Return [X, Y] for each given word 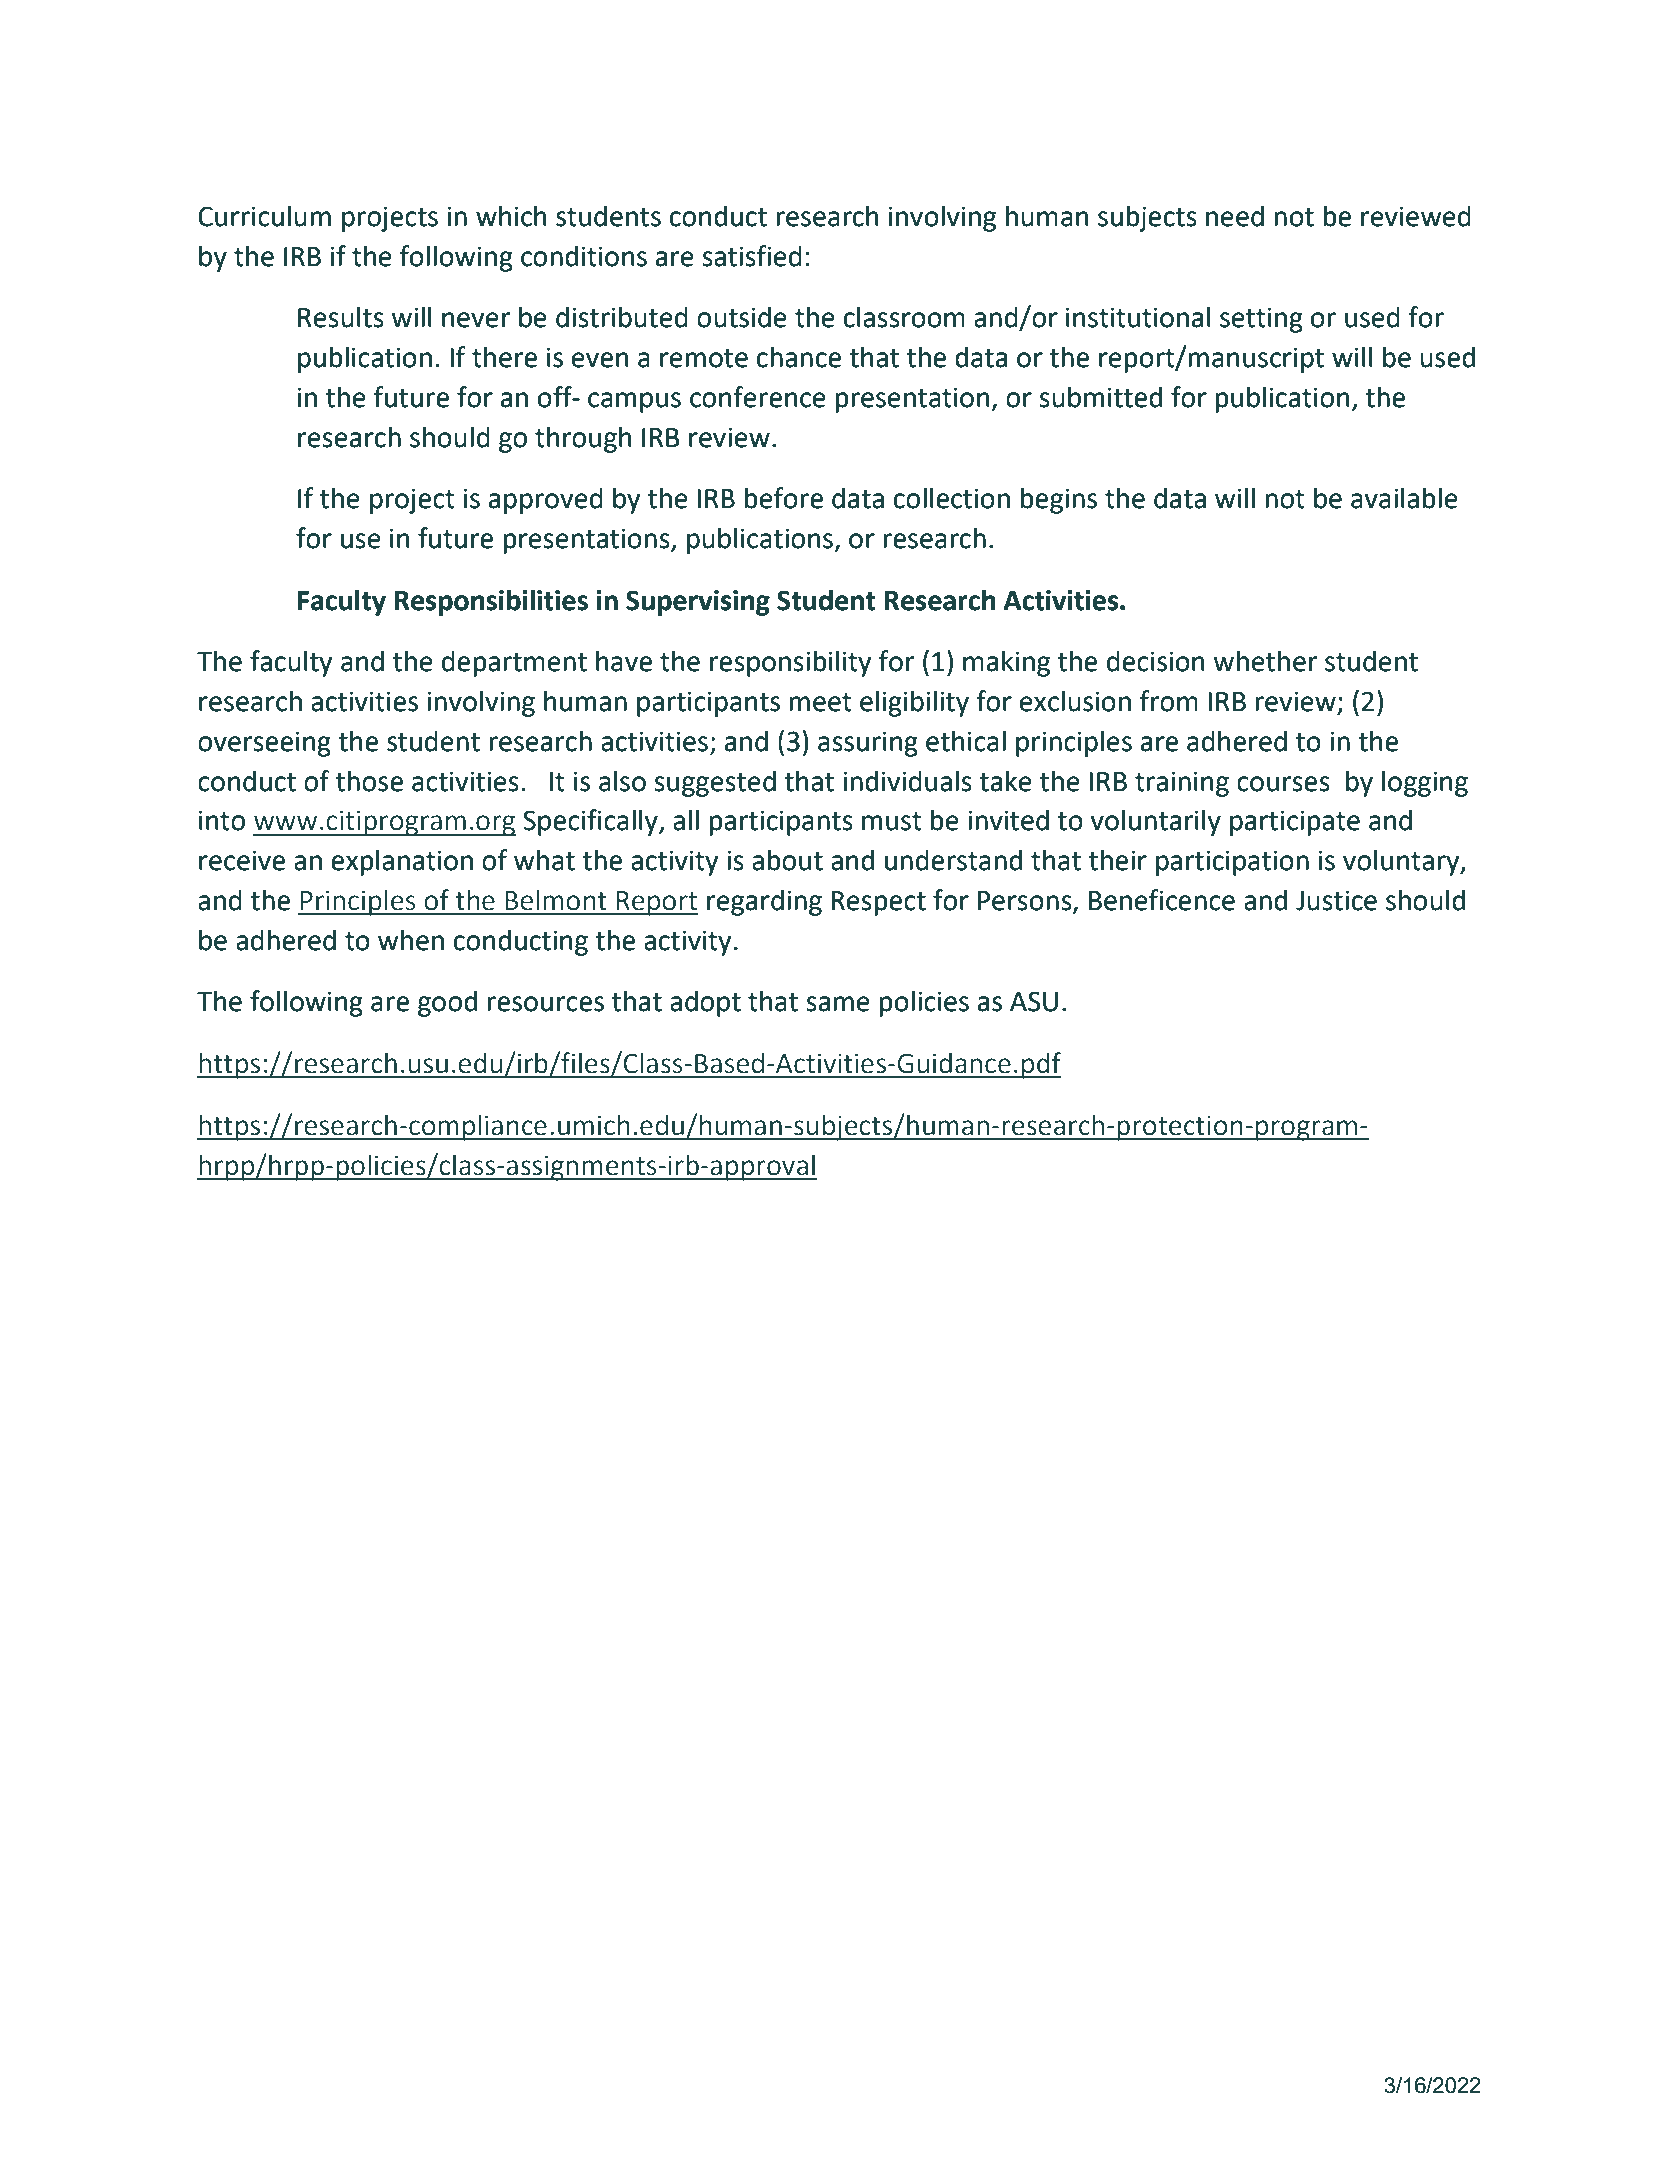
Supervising [698, 603]
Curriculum [264, 216]
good [447, 1003]
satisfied [752, 256]
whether [1265, 661]
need [1235, 216]
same [838, 1004]
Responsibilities [491, 602]
